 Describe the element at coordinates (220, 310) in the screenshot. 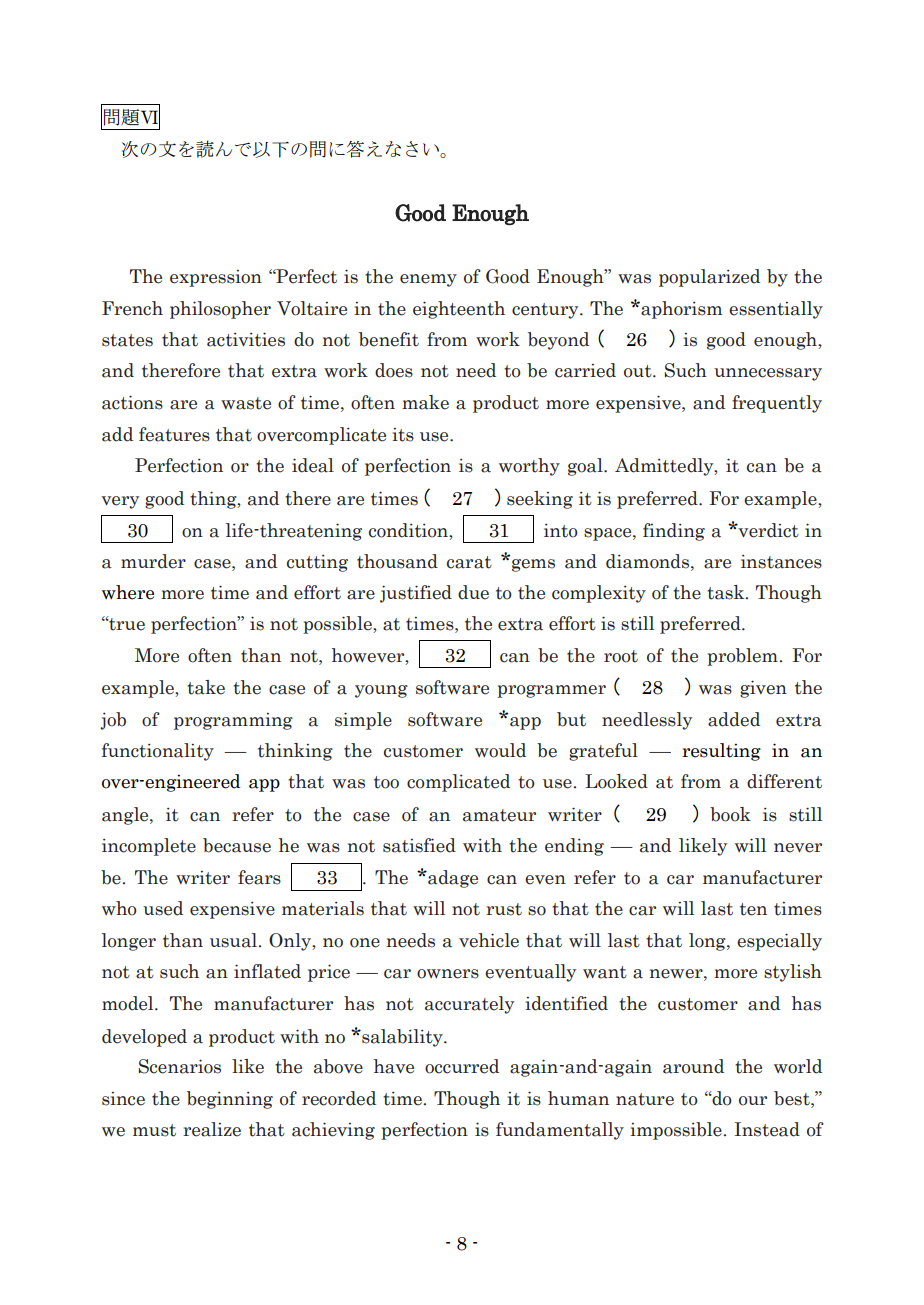

I see `philosopher` at that location.
